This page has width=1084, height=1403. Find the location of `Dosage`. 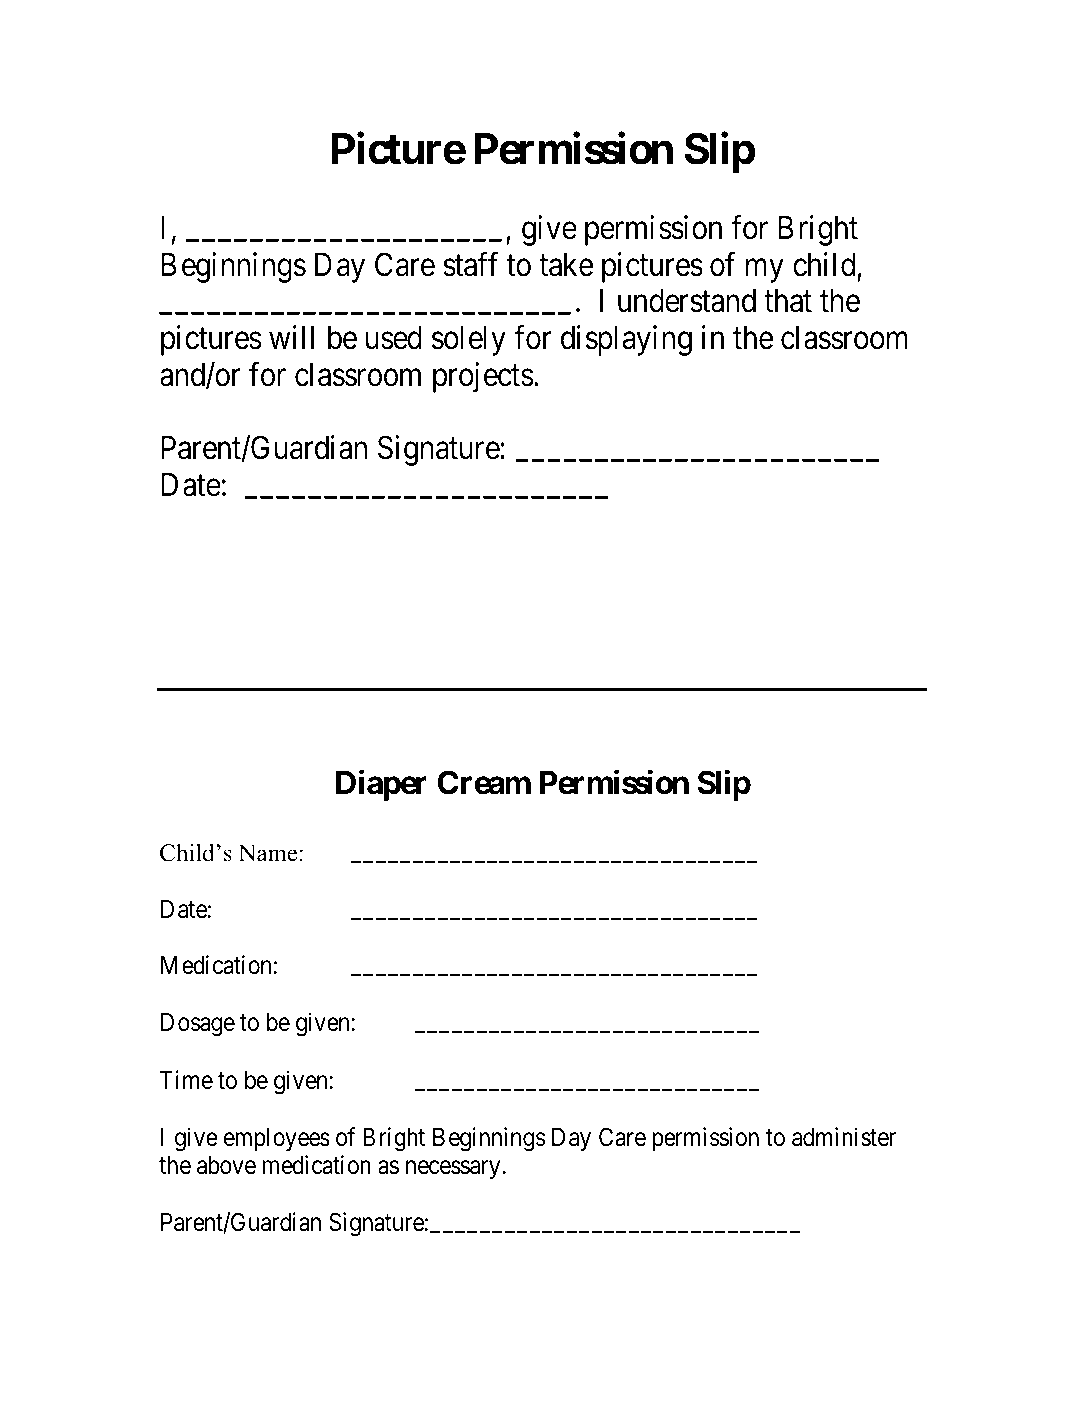

Dosage is located at coordinates (198, 1025).
